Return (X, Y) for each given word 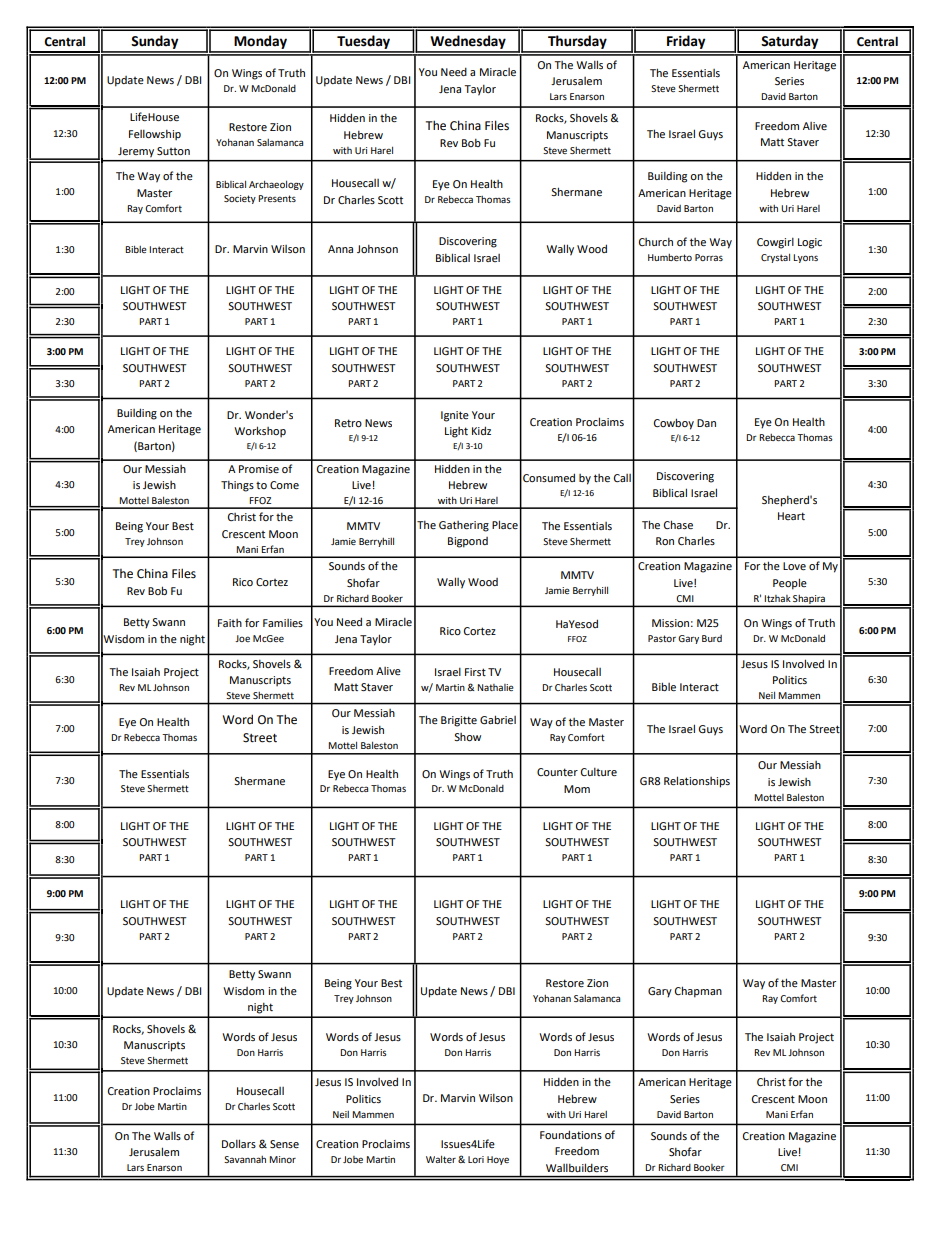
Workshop (260, 431)
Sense (284, 1144)
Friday (686, 43)
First (475, 672)
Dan (706, 423)
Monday (260, 43)
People (790, 584)
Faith (230, 623)
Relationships (697, 782)
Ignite (455, 416)
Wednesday (468, 43)
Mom (577, 789)
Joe (242, 638)
